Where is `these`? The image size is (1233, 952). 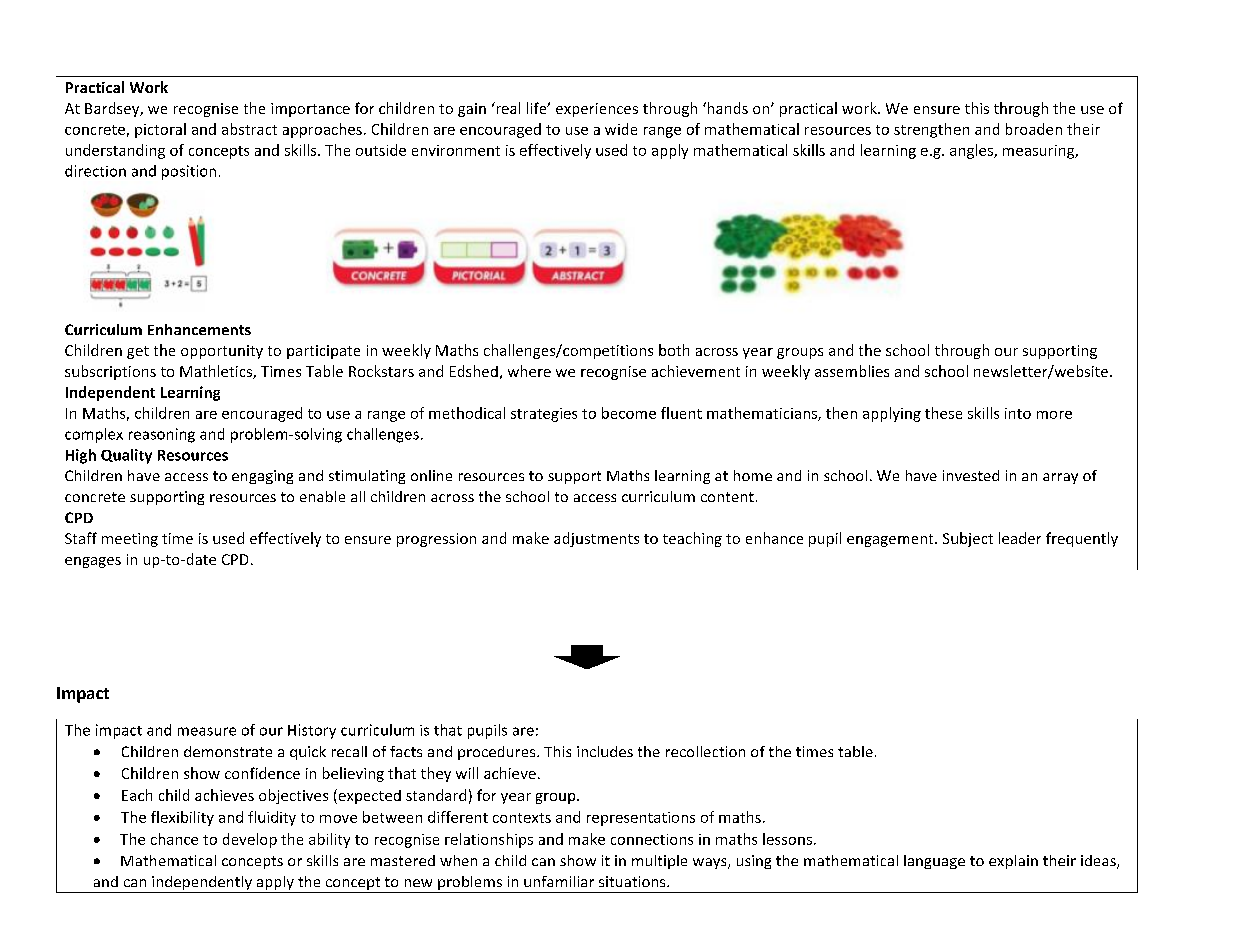
these is located at coordinates (943, 413).
